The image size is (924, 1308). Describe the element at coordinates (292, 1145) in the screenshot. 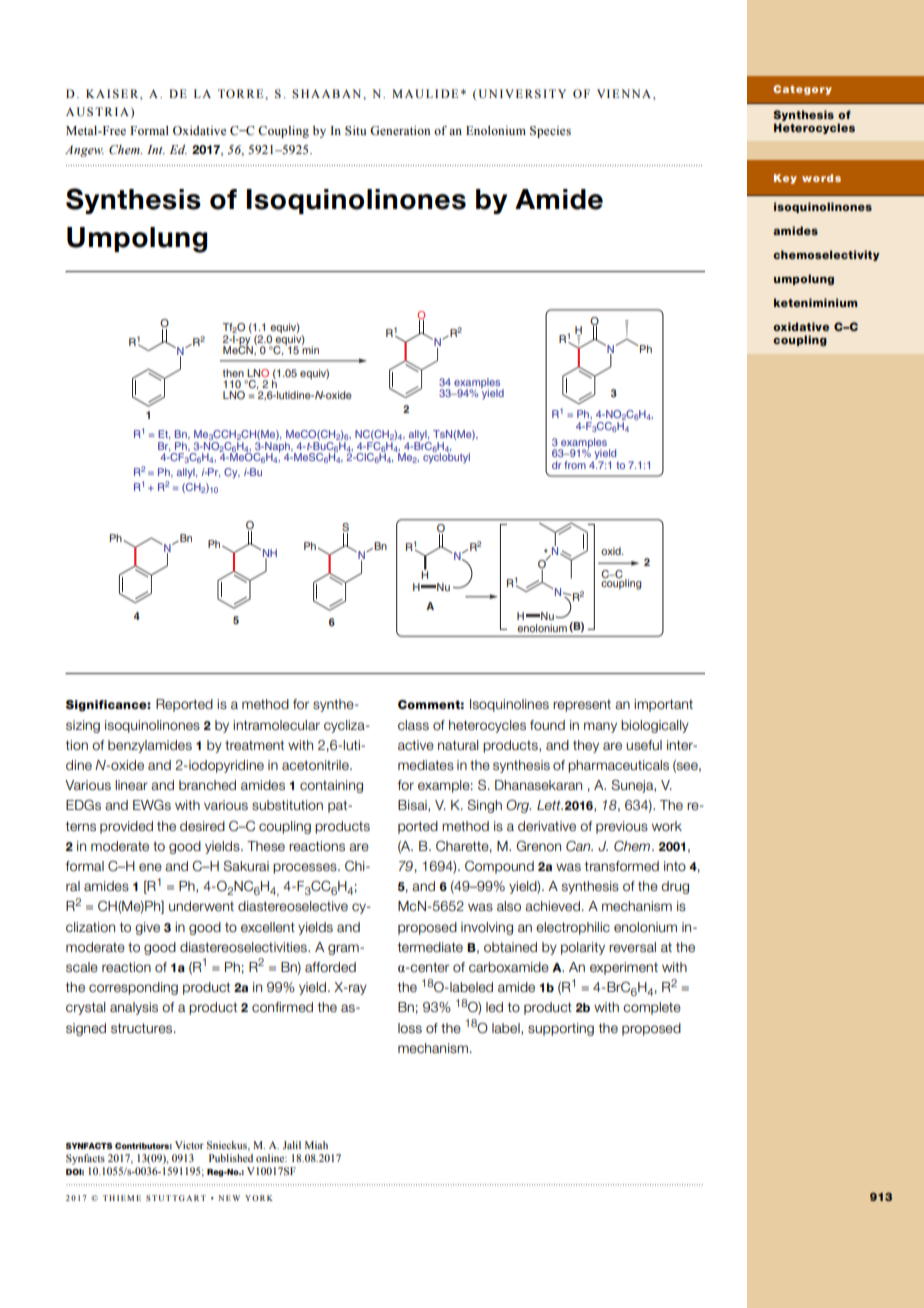

I see `Jalil` at that location.
